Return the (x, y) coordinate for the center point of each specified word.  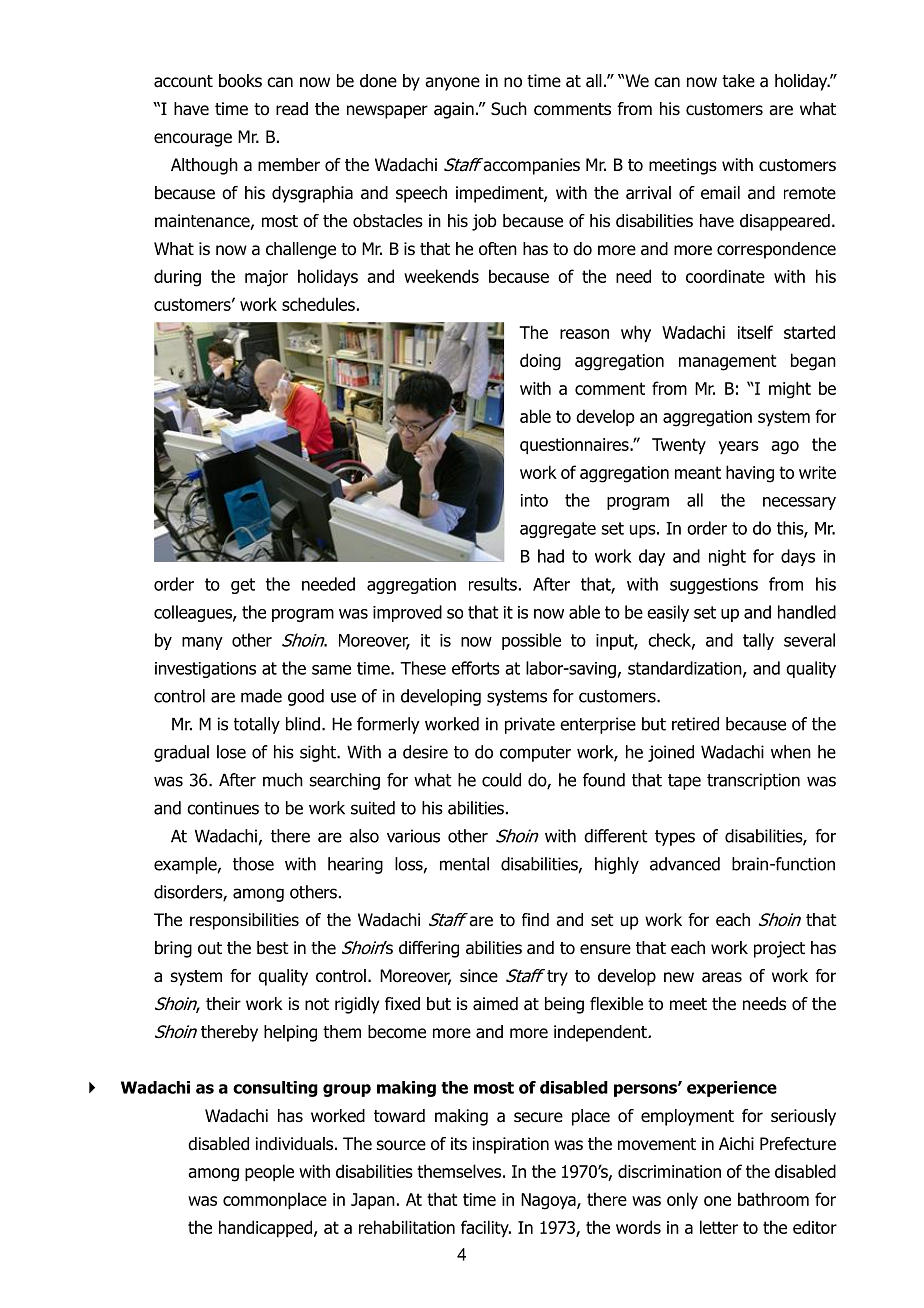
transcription (753, 781)
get (243, 586)
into (534, 500)
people (269, 1173)
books (240, 81)
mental (464, 864)
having (750, 474)
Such (509, 109)
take (738, 81)
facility (486, 1228)
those (253, 864)
